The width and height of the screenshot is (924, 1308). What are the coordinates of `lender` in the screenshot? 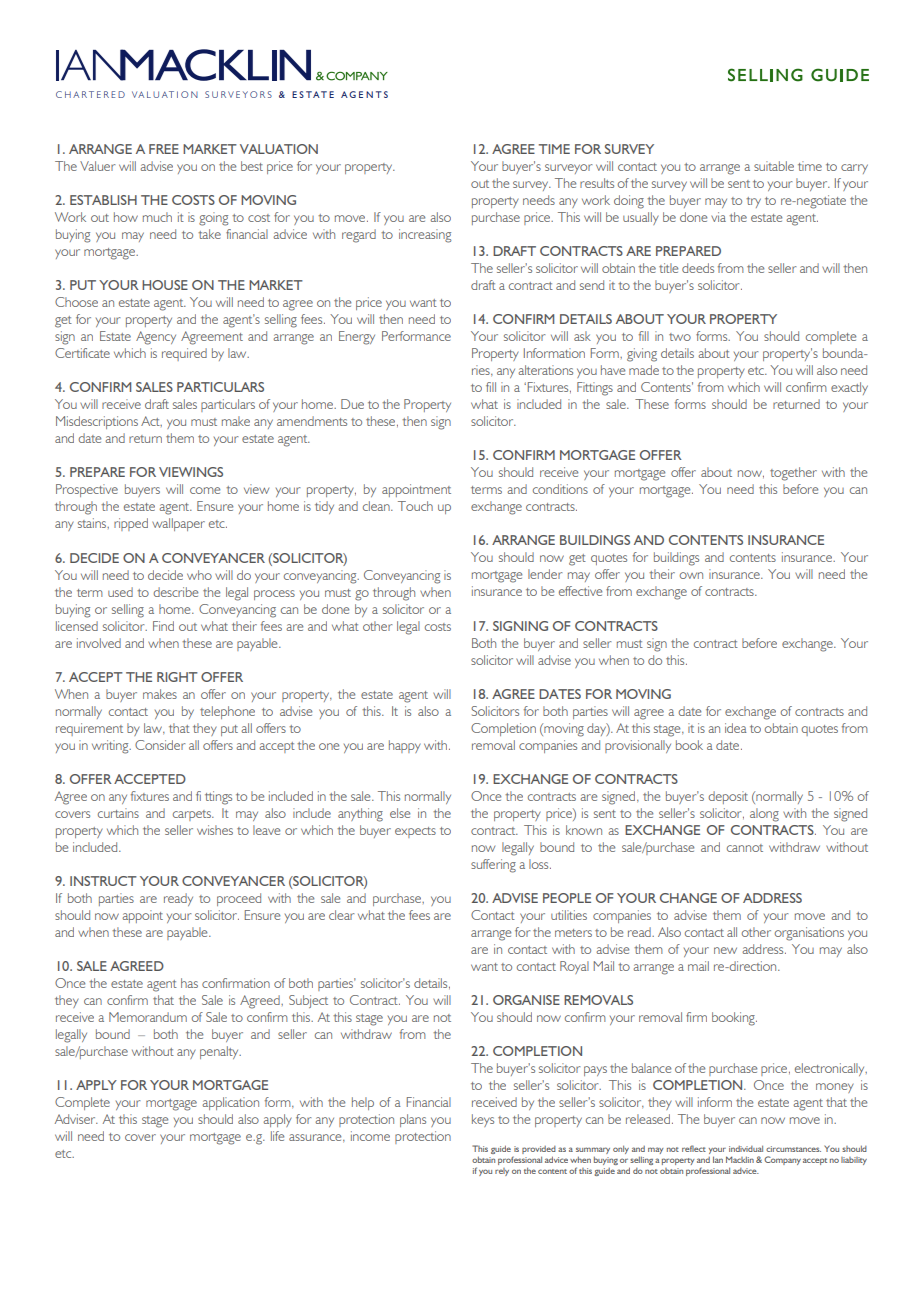 It's located at (545, 574).
